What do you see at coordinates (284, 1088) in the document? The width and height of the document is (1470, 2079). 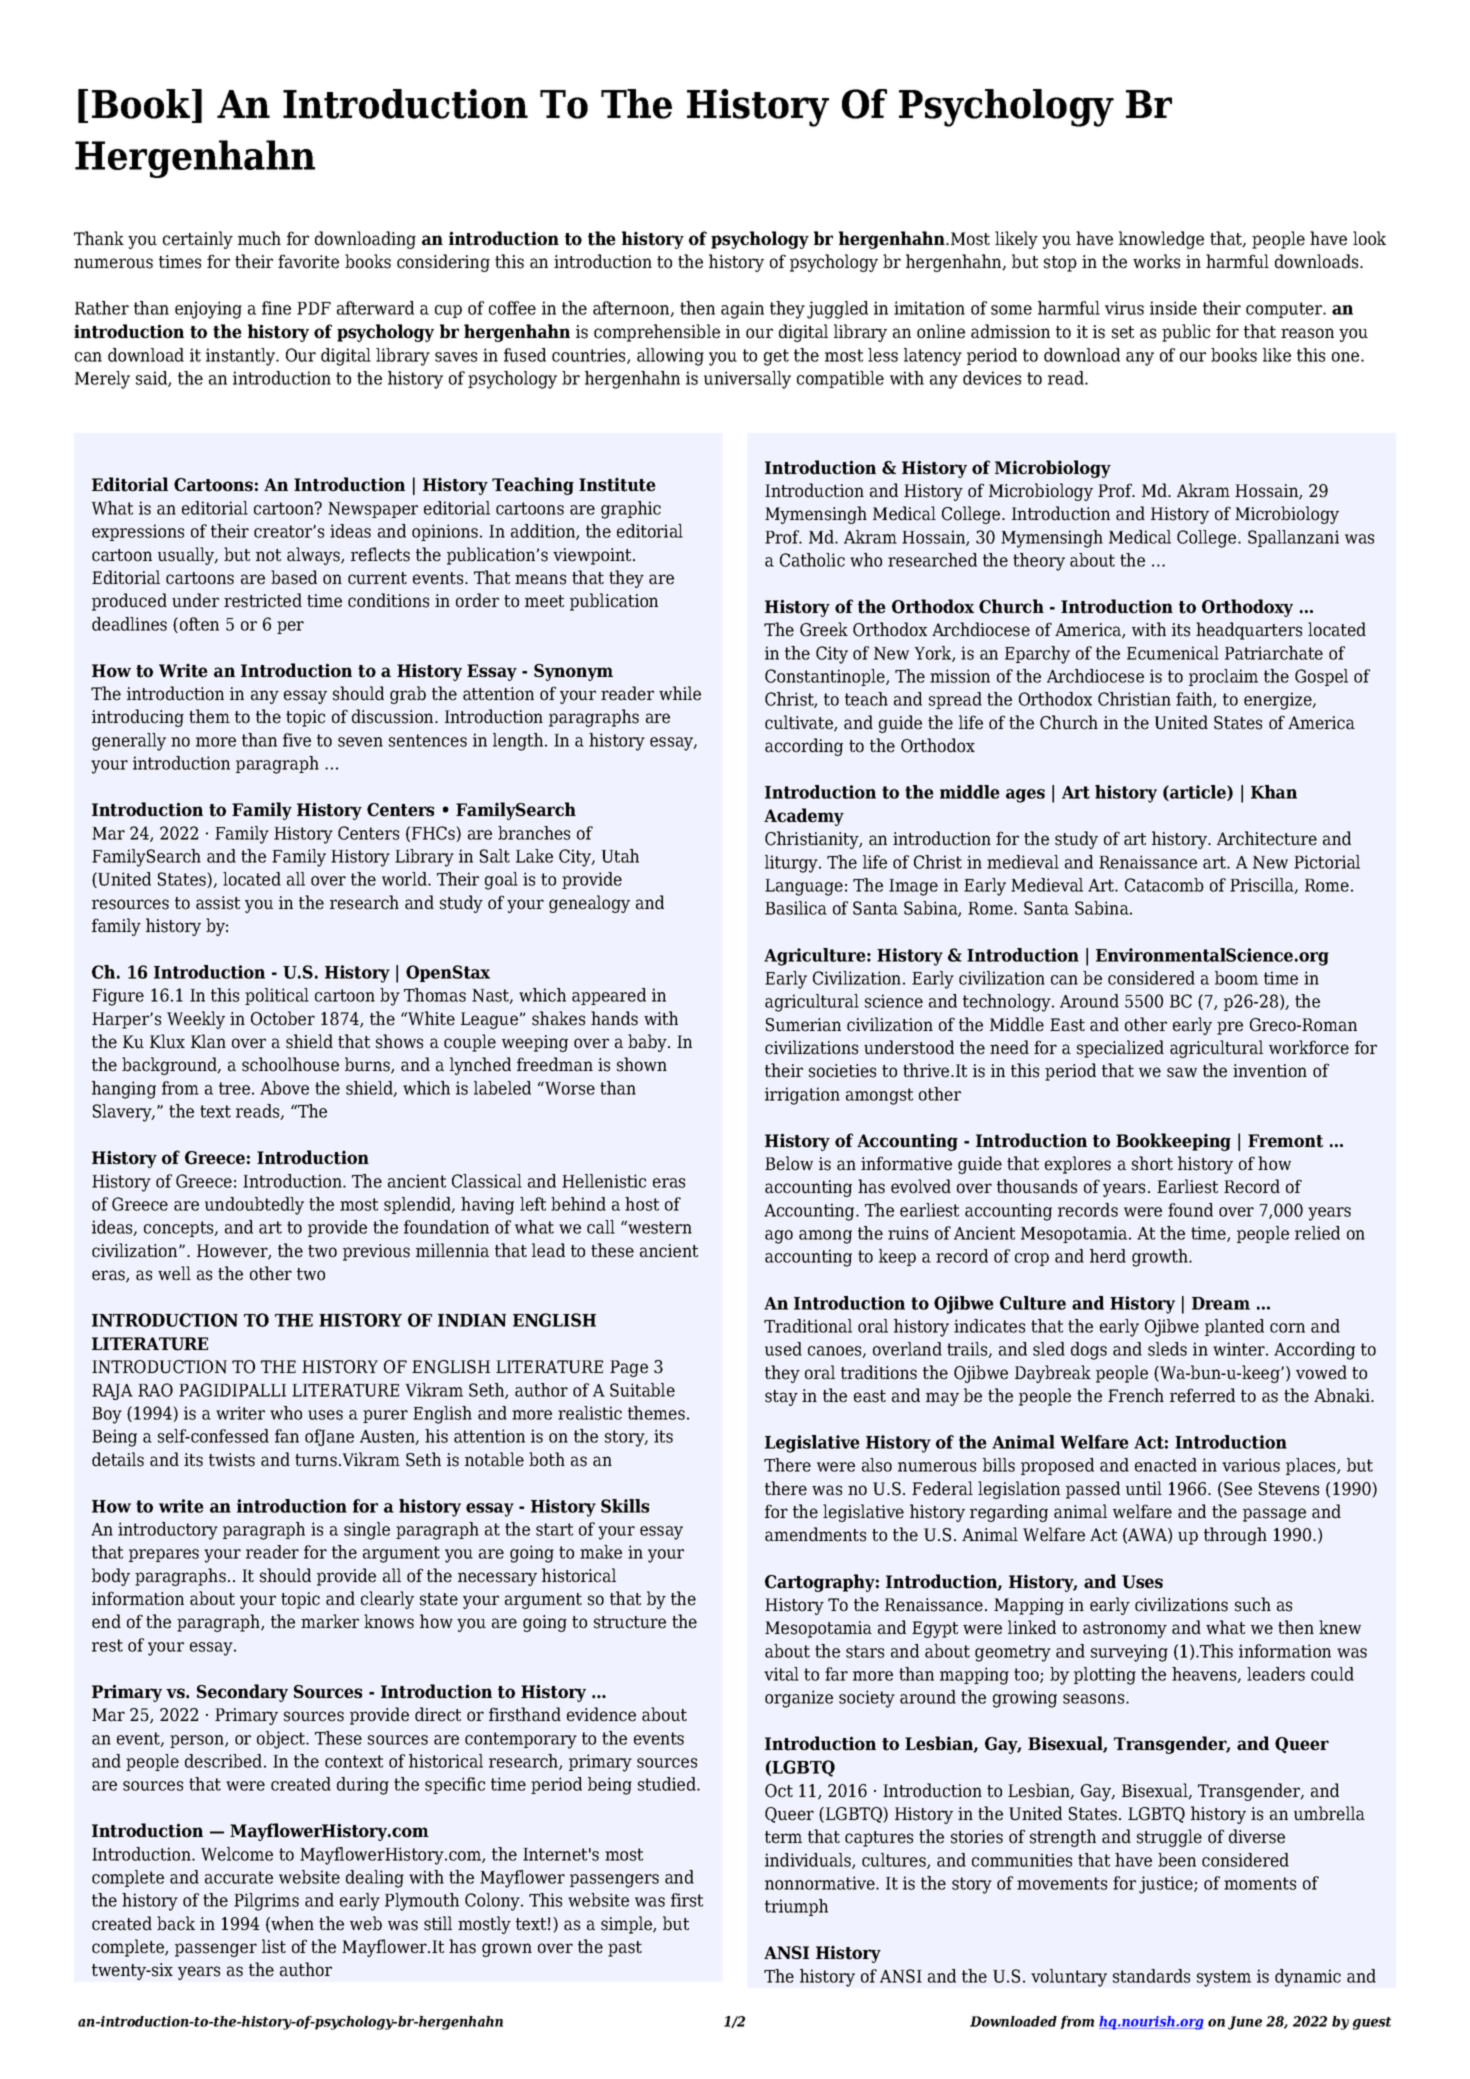 I see `Above` at bounding box center [284, 1088].
